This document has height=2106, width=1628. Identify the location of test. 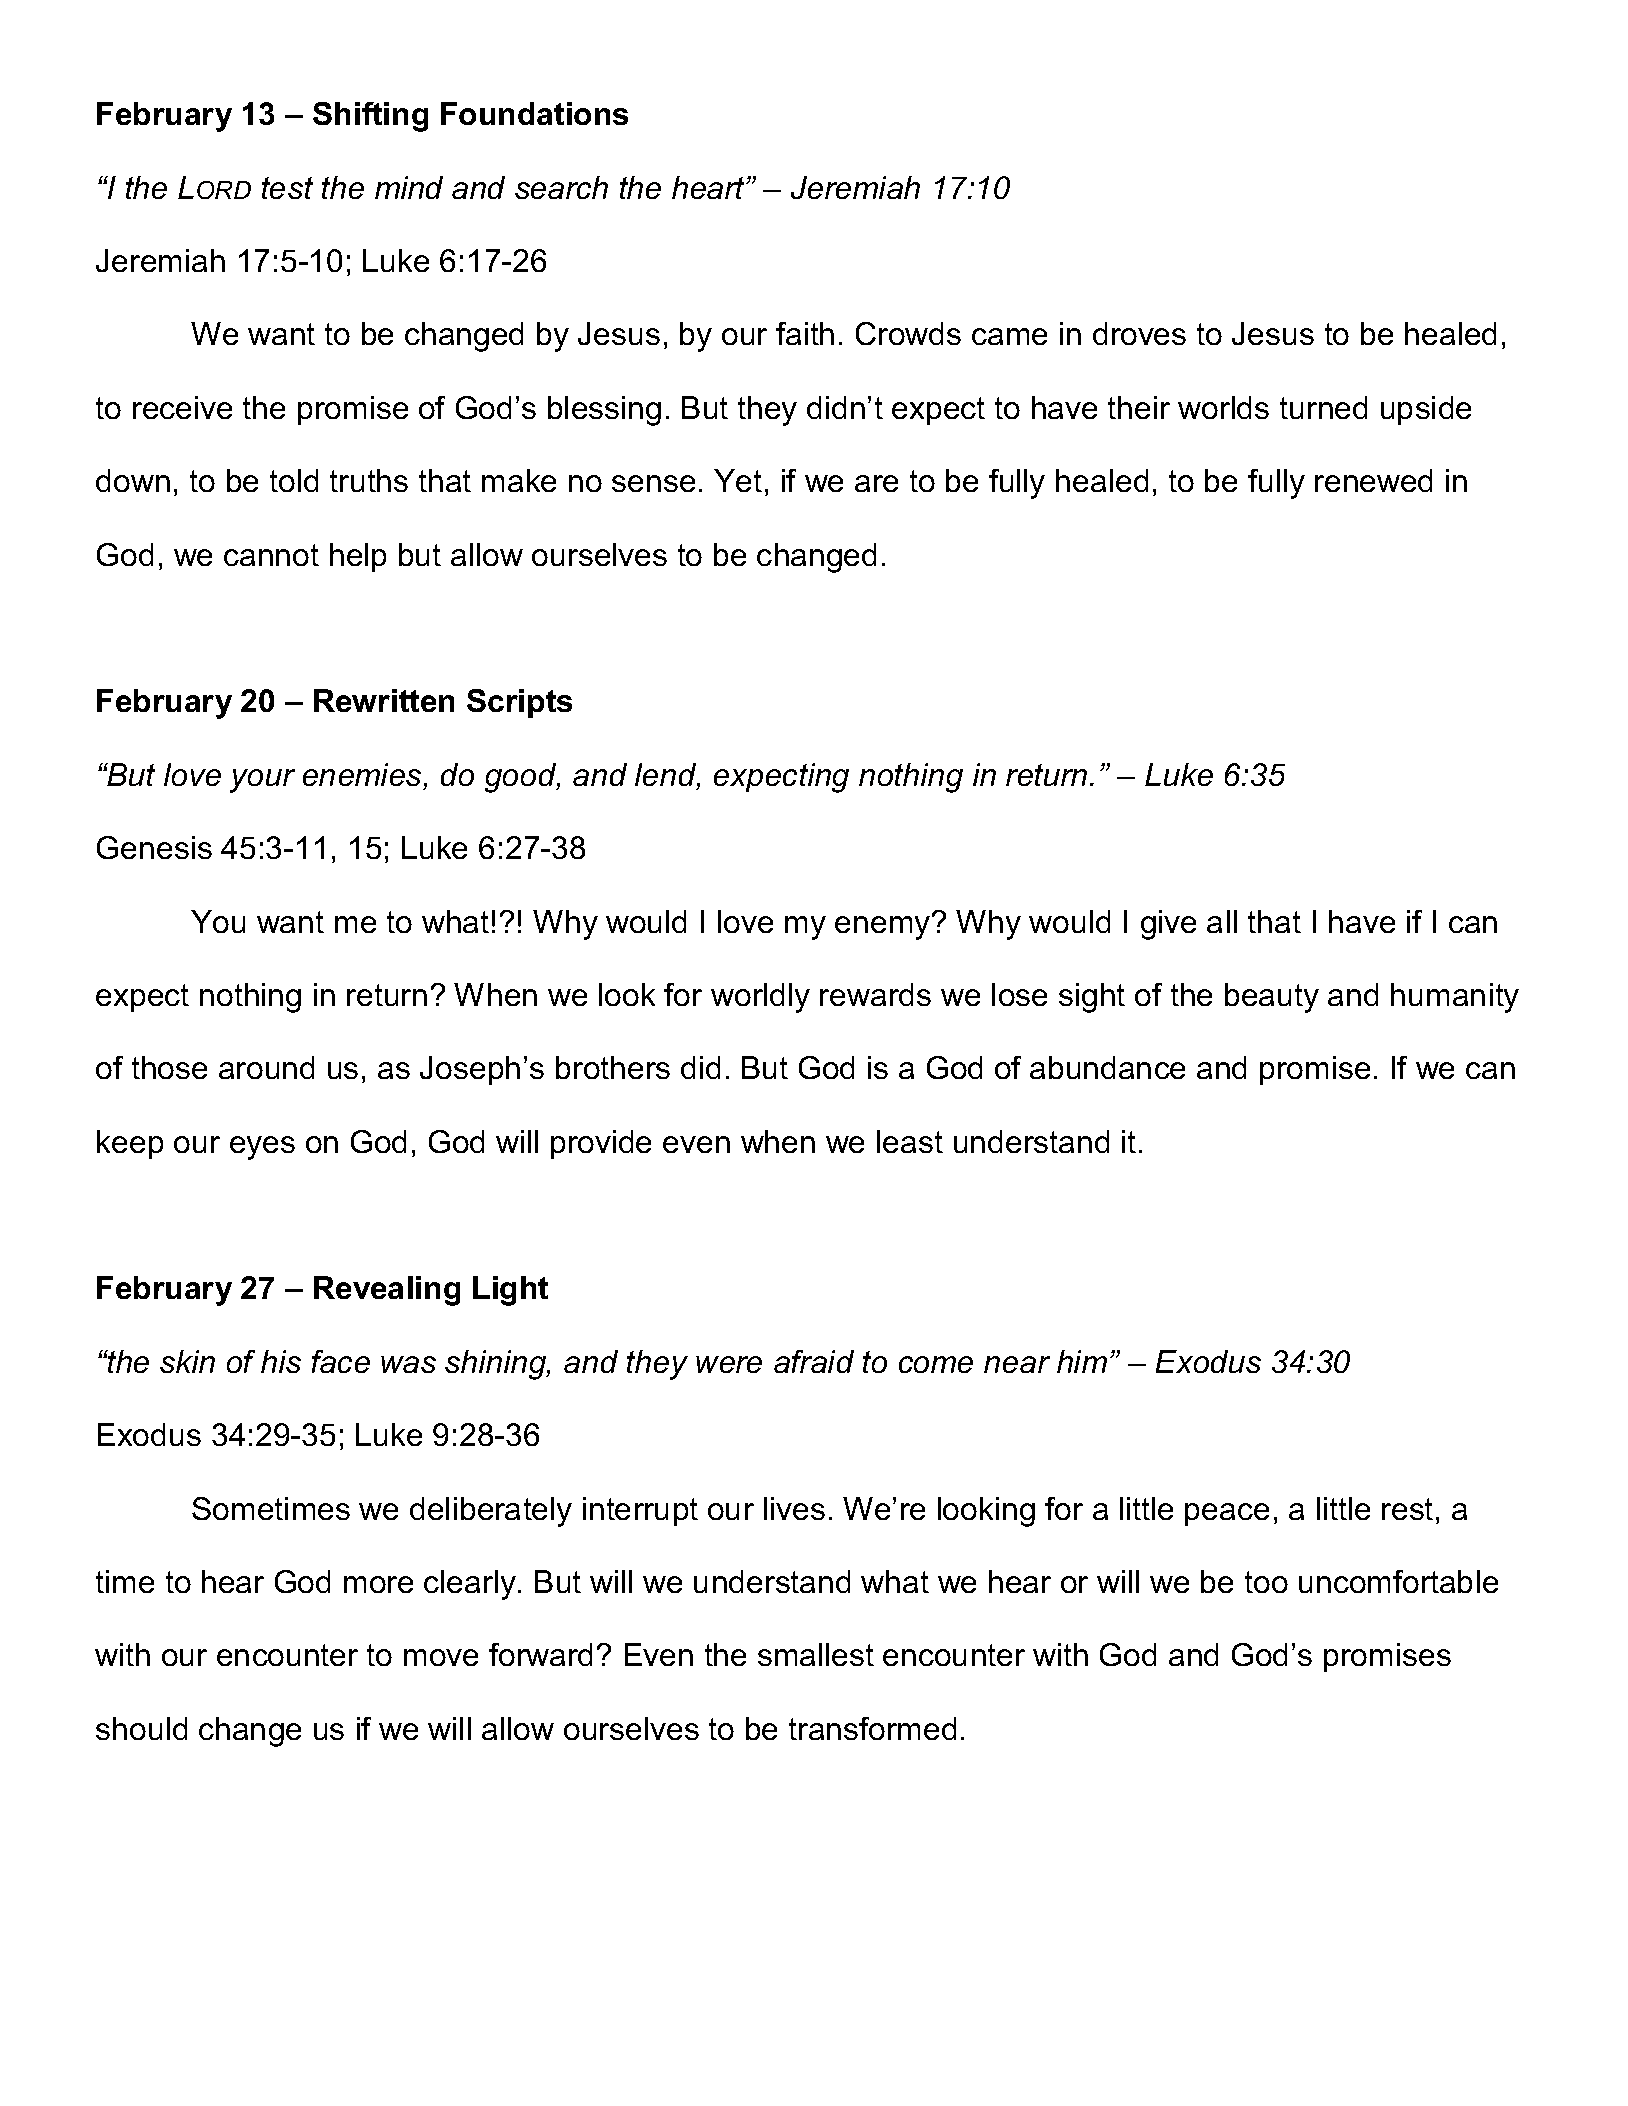
(287, 188).
